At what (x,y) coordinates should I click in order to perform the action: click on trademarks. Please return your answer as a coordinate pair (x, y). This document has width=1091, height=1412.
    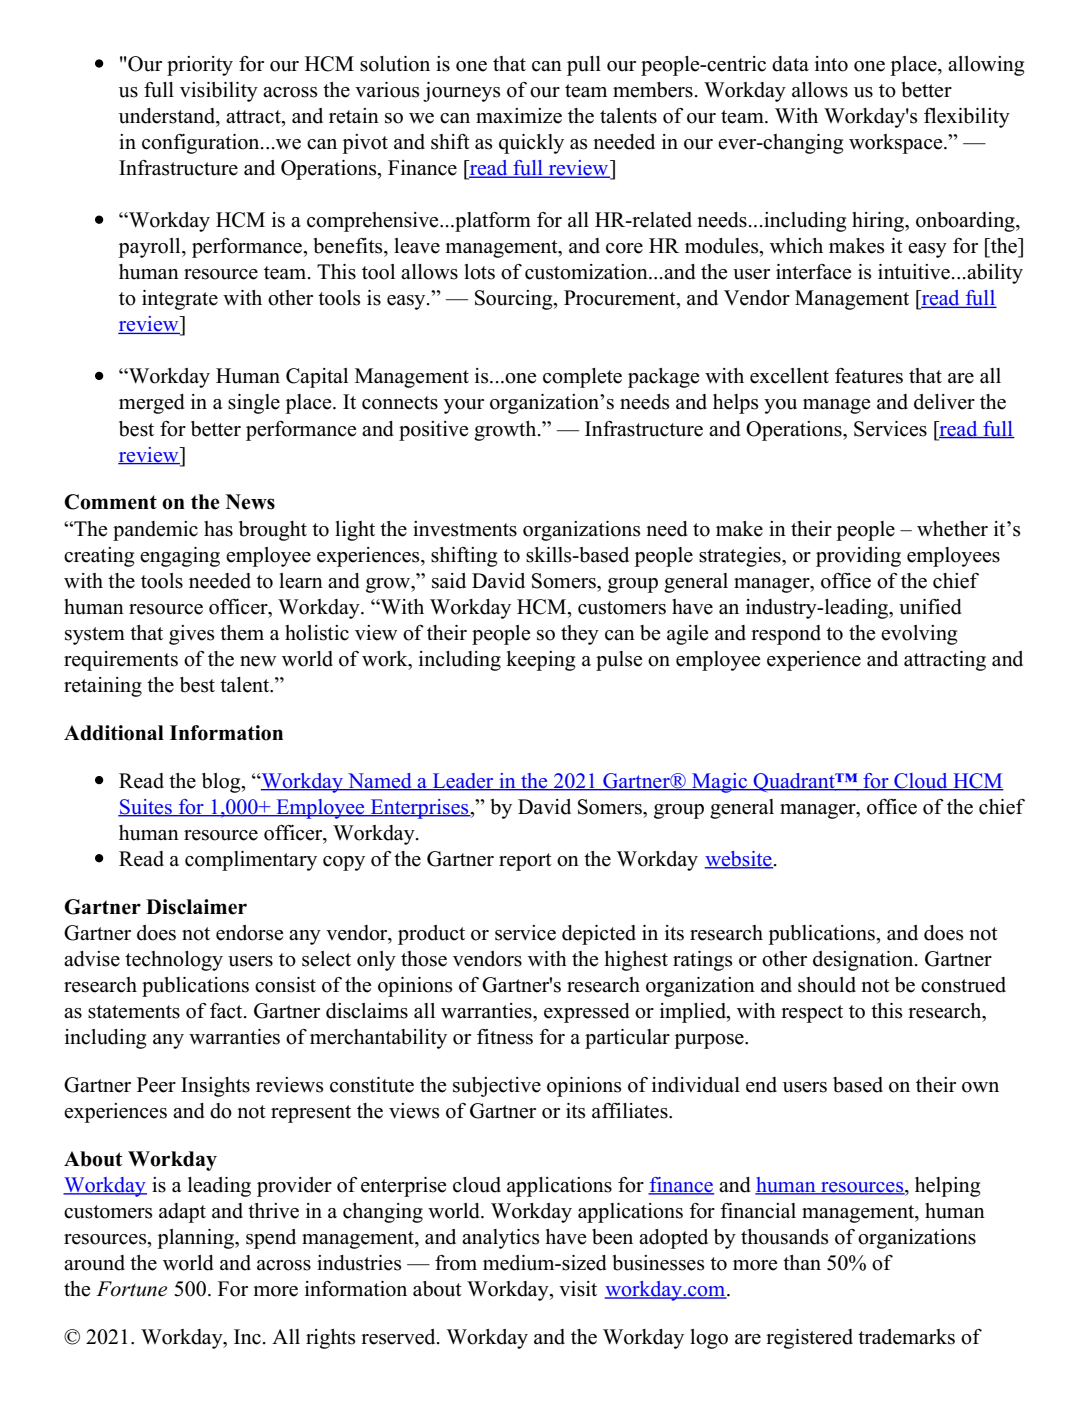
    Looking at the image, I should click on (906, 1337).
